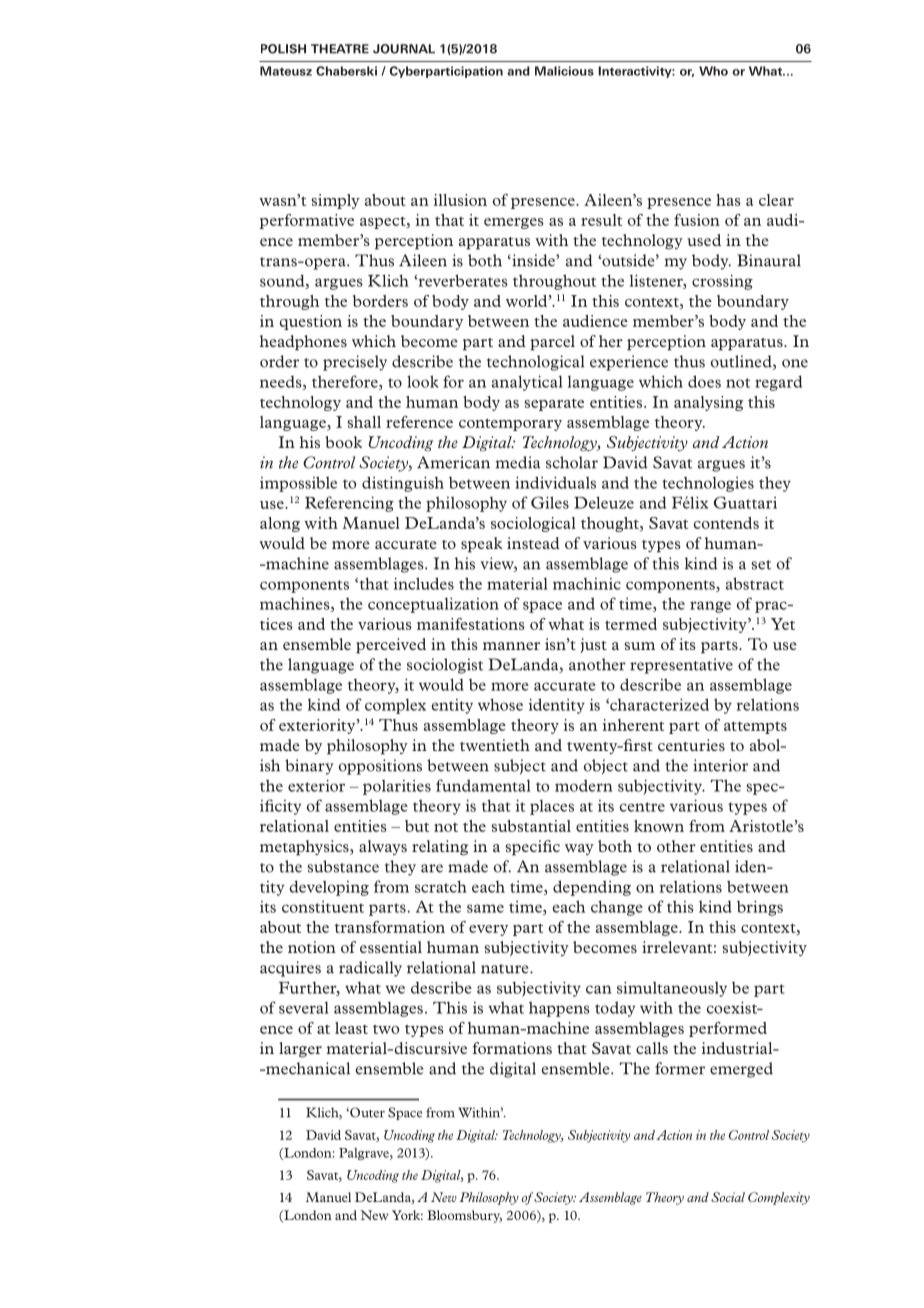  I want to click on Social, so click(728, 1197).
